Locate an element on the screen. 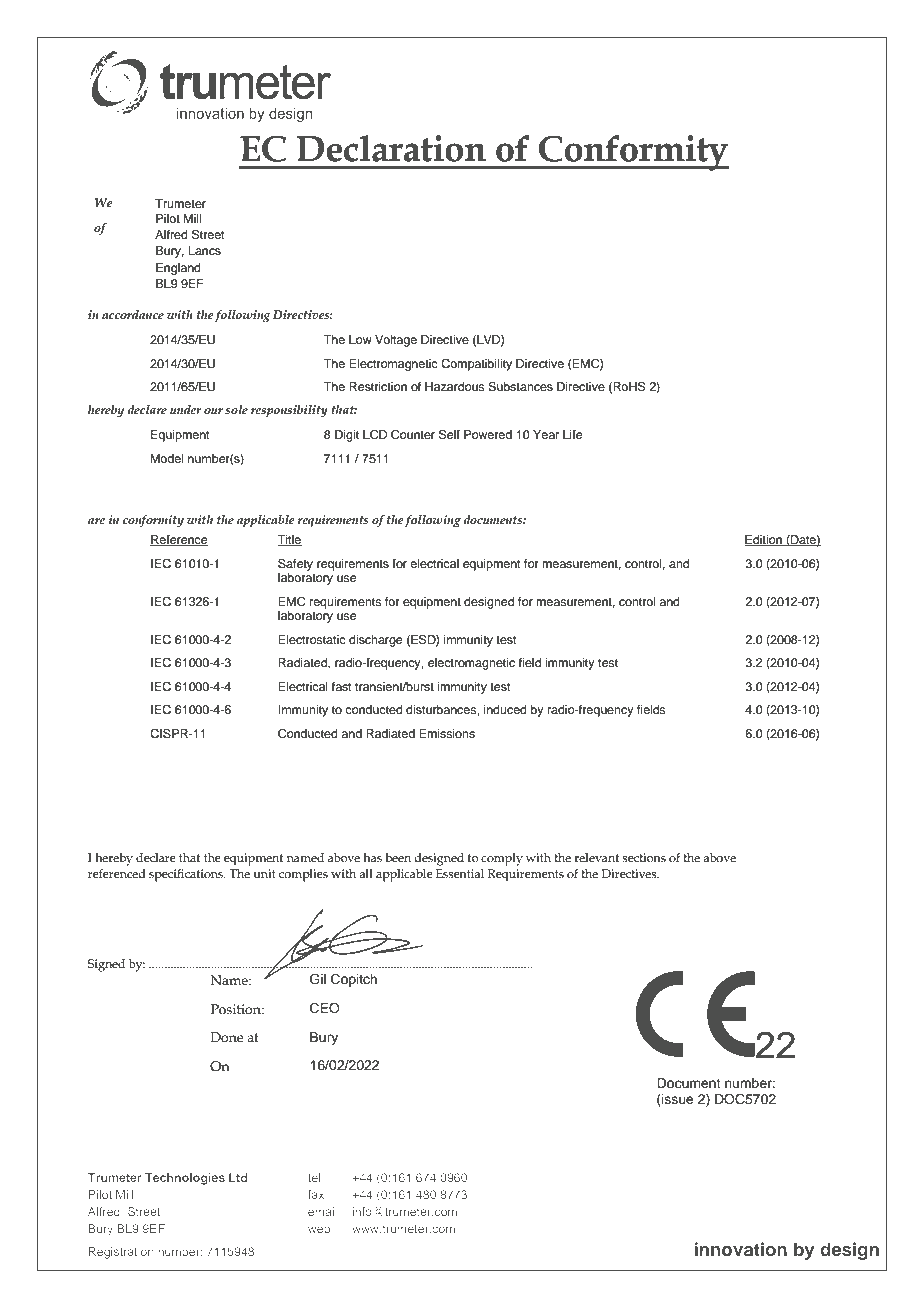 This screenshot has height=1308, width=924. Substances is located at coordinates (520, 387).
